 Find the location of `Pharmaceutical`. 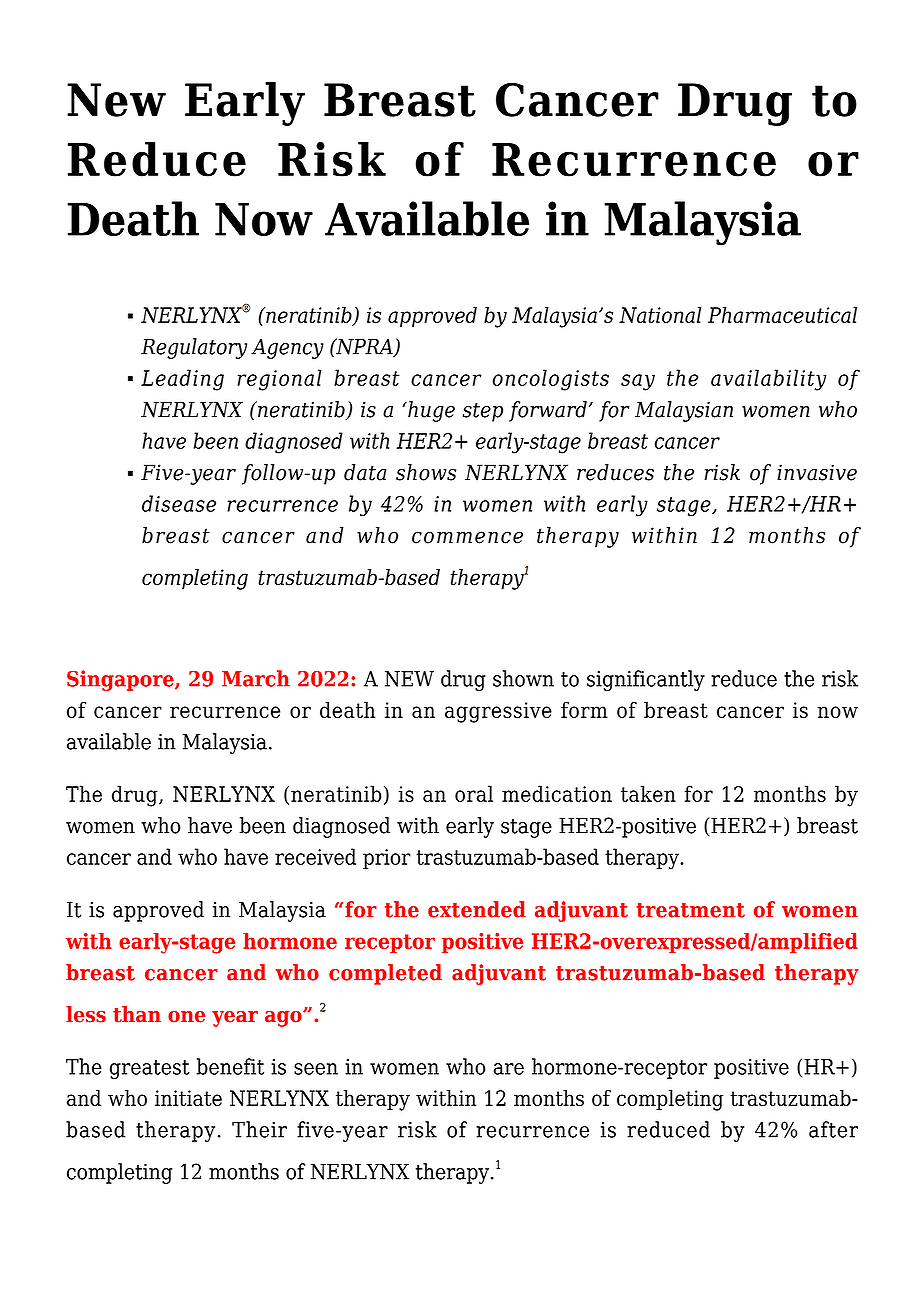

Pharmaceutical is located at coordinates (782, 314).
